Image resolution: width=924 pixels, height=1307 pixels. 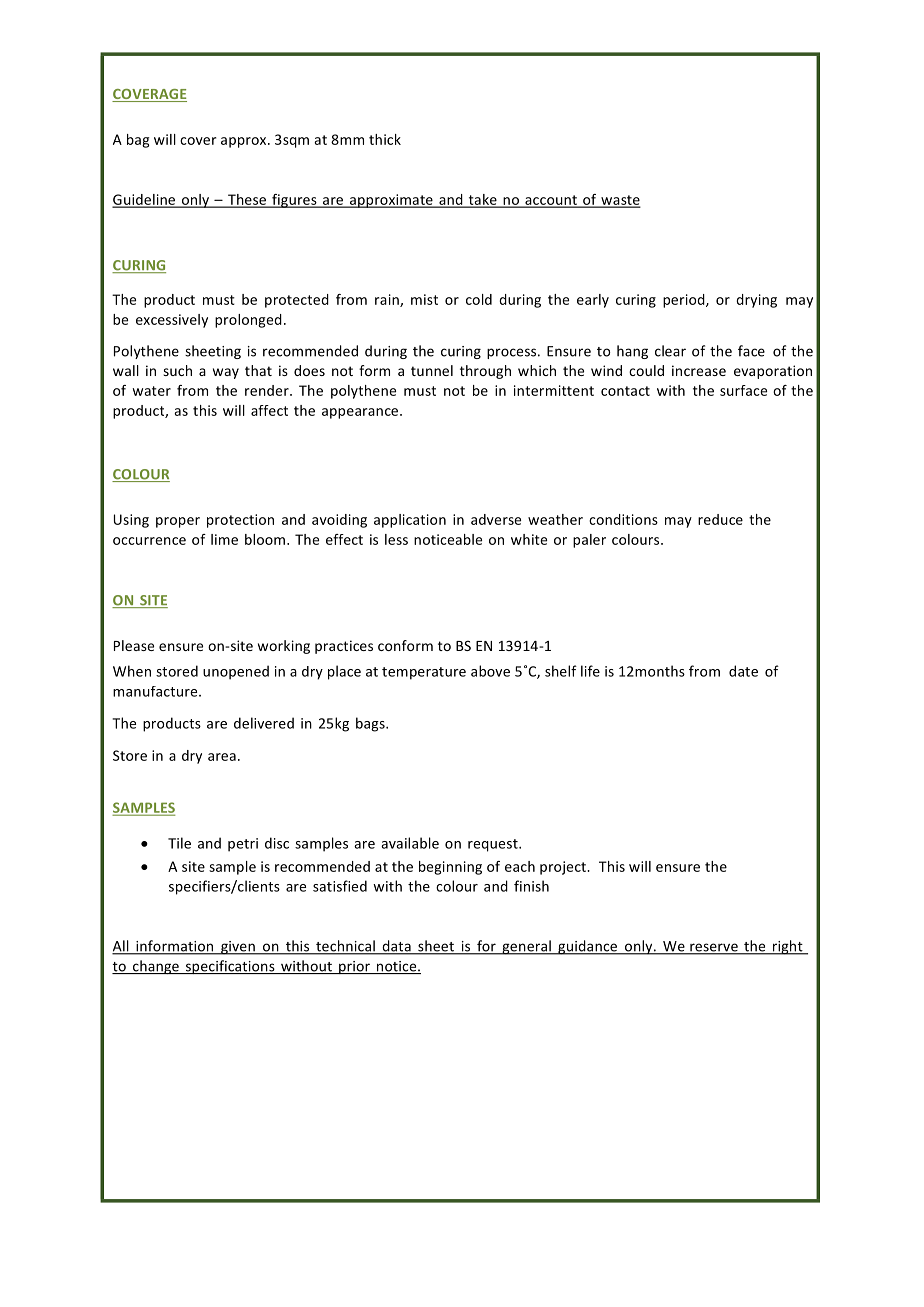 What do you see at coordinates (178, 522) in the page?
I see `proper` at bounding box center [178, 522].
